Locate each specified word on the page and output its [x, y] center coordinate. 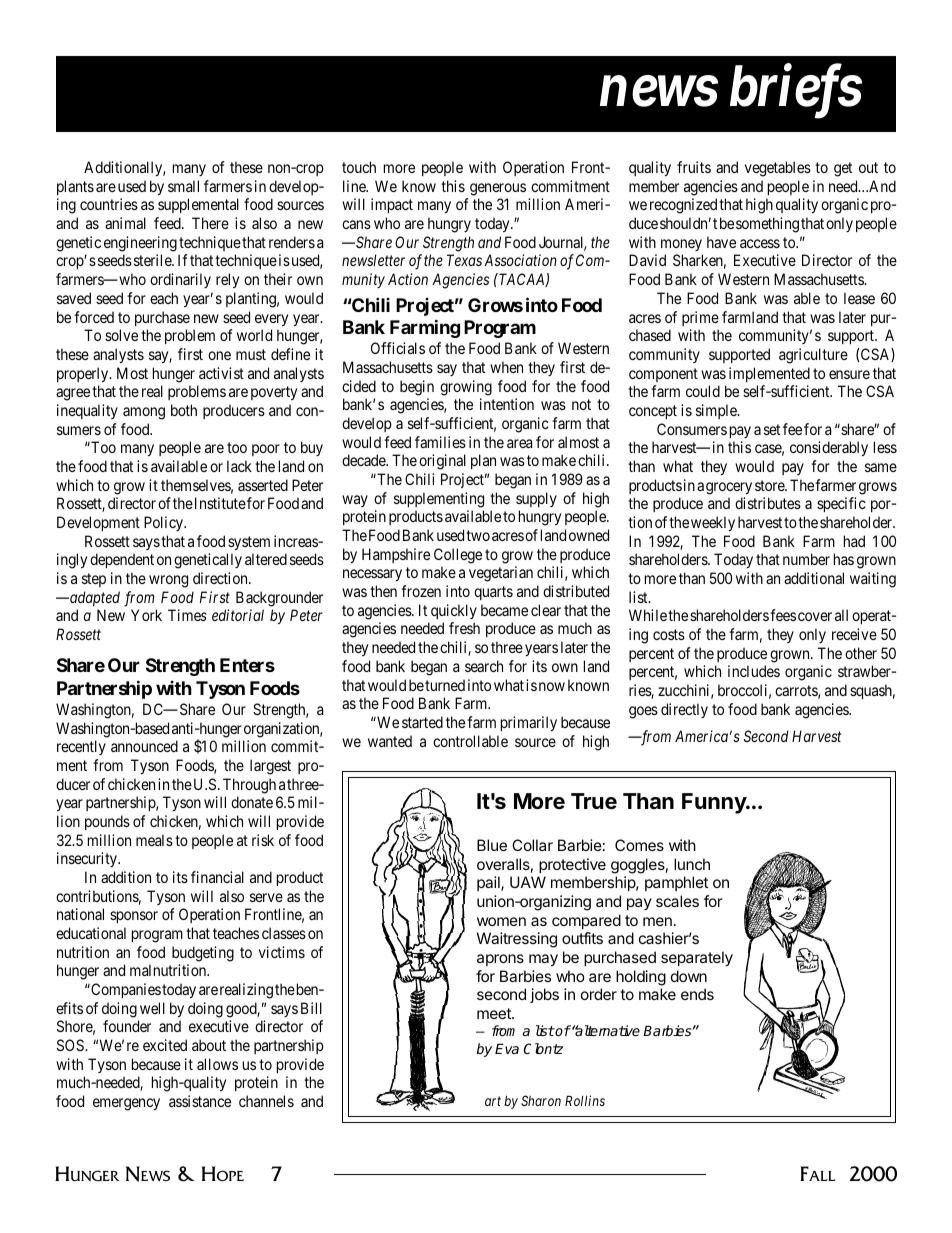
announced [144, 746]
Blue [492, 845]
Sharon [541, 1100]
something [767, 225]
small [183, 186]
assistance [200, 1101]
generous [498, 189]
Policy [165, 523]
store [770, 485]
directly [684, 710]
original [442, 462]
